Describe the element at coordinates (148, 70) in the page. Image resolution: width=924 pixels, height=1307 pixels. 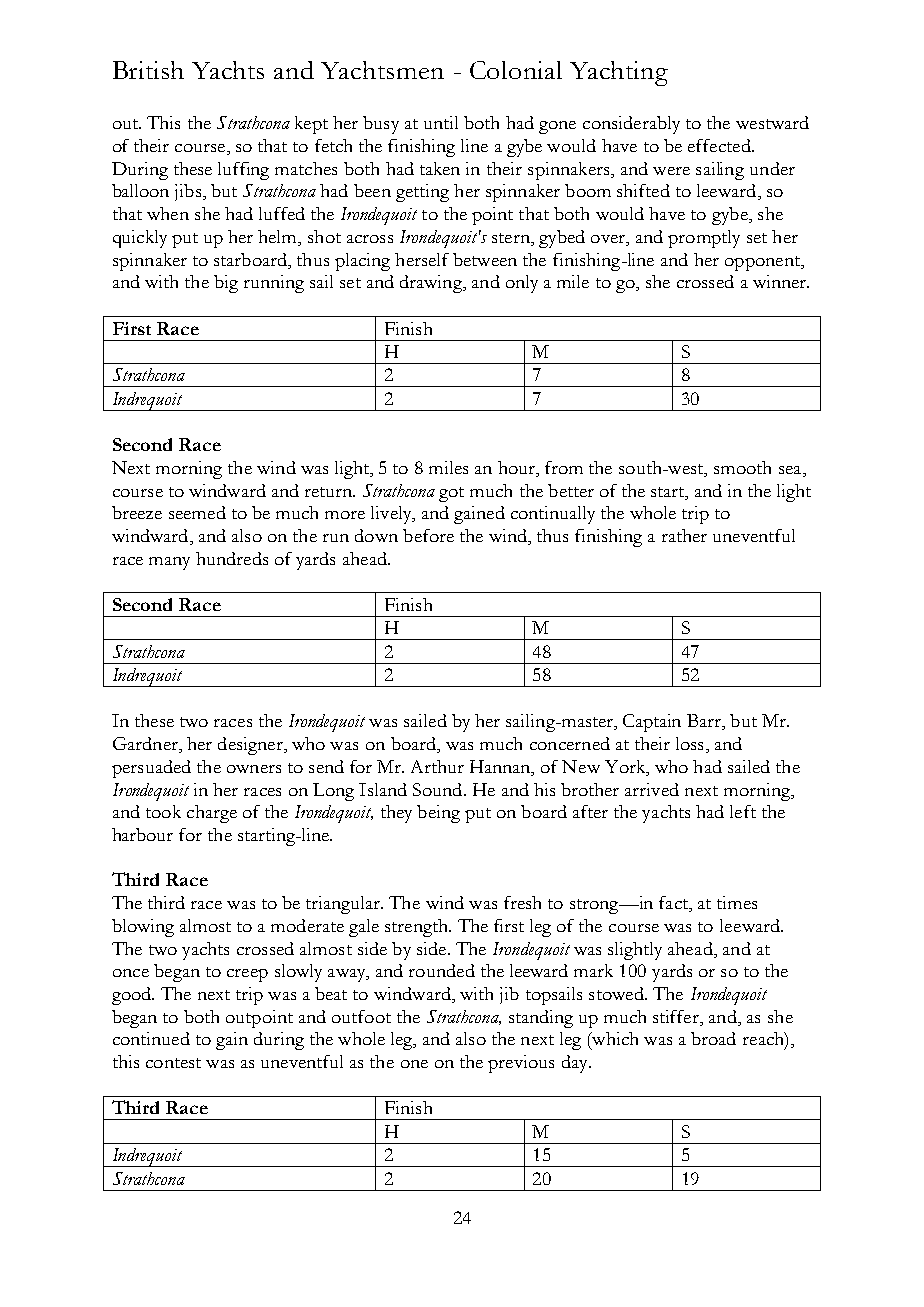
I see `British` at that location.
